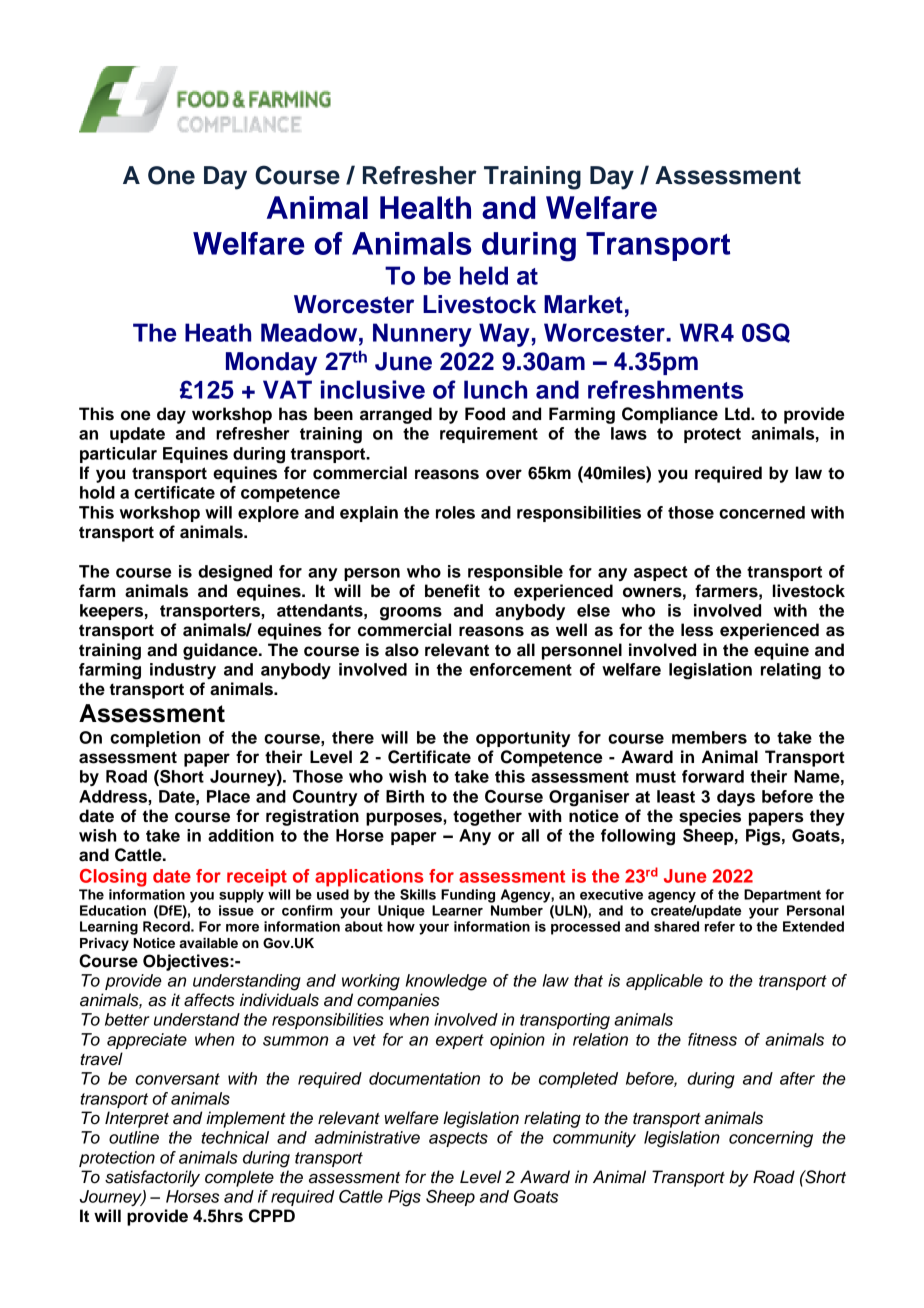  I want to click on enforcement, so click(521, 669).
